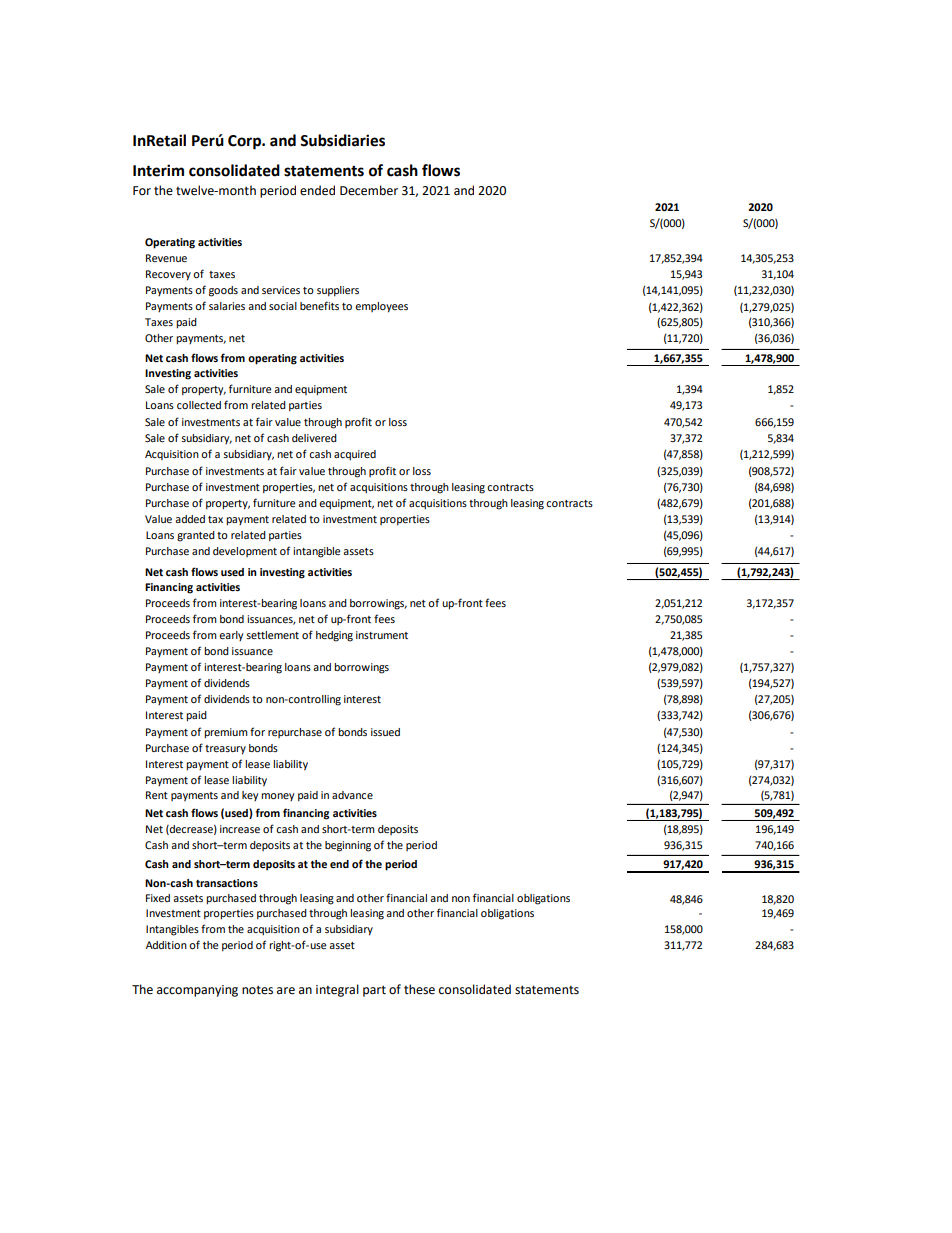  I want to click on money, so click(277, 797).
